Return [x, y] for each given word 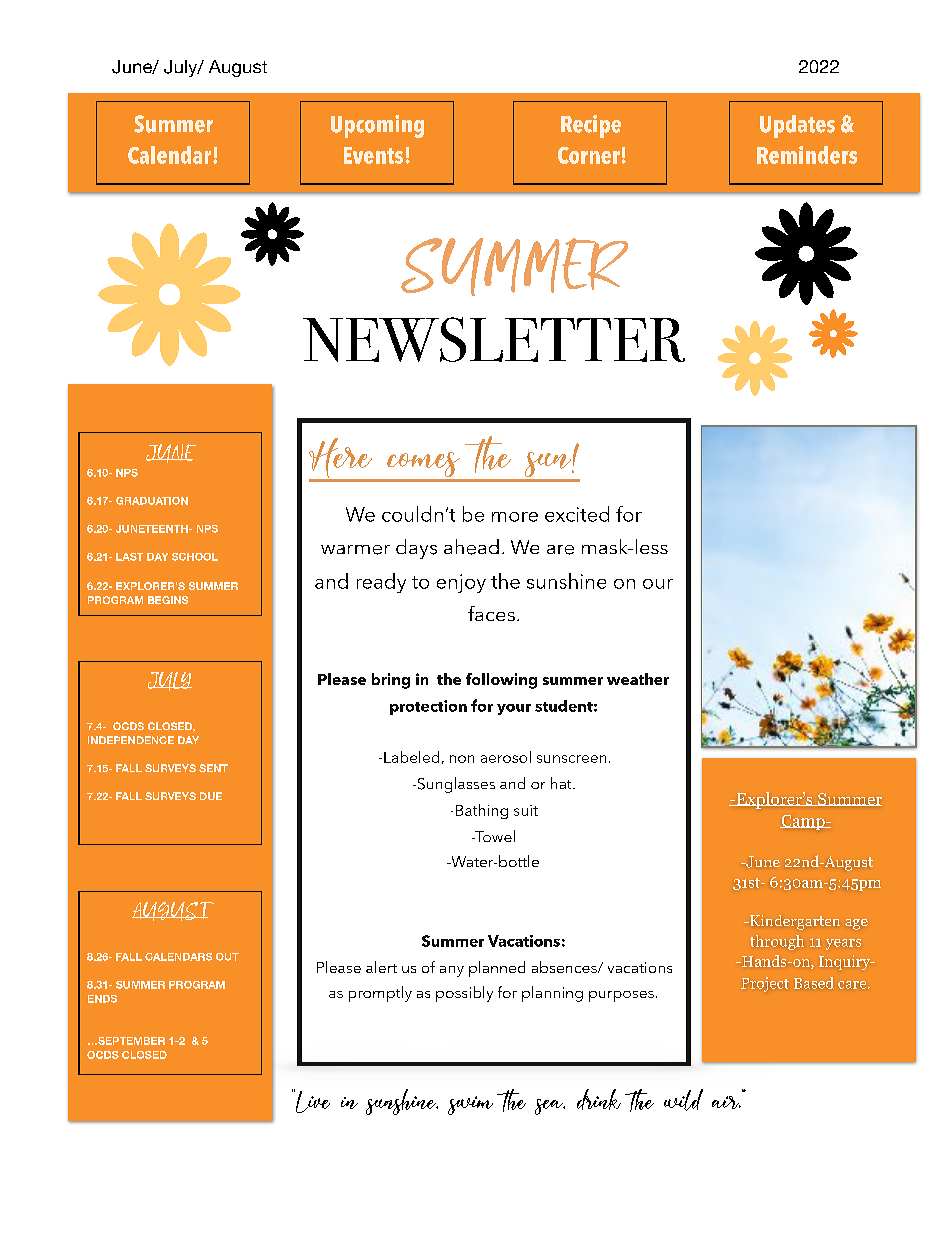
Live [312, 1101]
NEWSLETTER [494, 339]
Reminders [807, 155]
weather [638, 679]
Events [373, 155]
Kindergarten [794, 922]
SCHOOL [195, 557]
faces [491, 613]
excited [577, 514]
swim [470, 1105]
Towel [494, 836]
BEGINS [168, 600]
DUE [211, 796]
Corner [589, 155]
